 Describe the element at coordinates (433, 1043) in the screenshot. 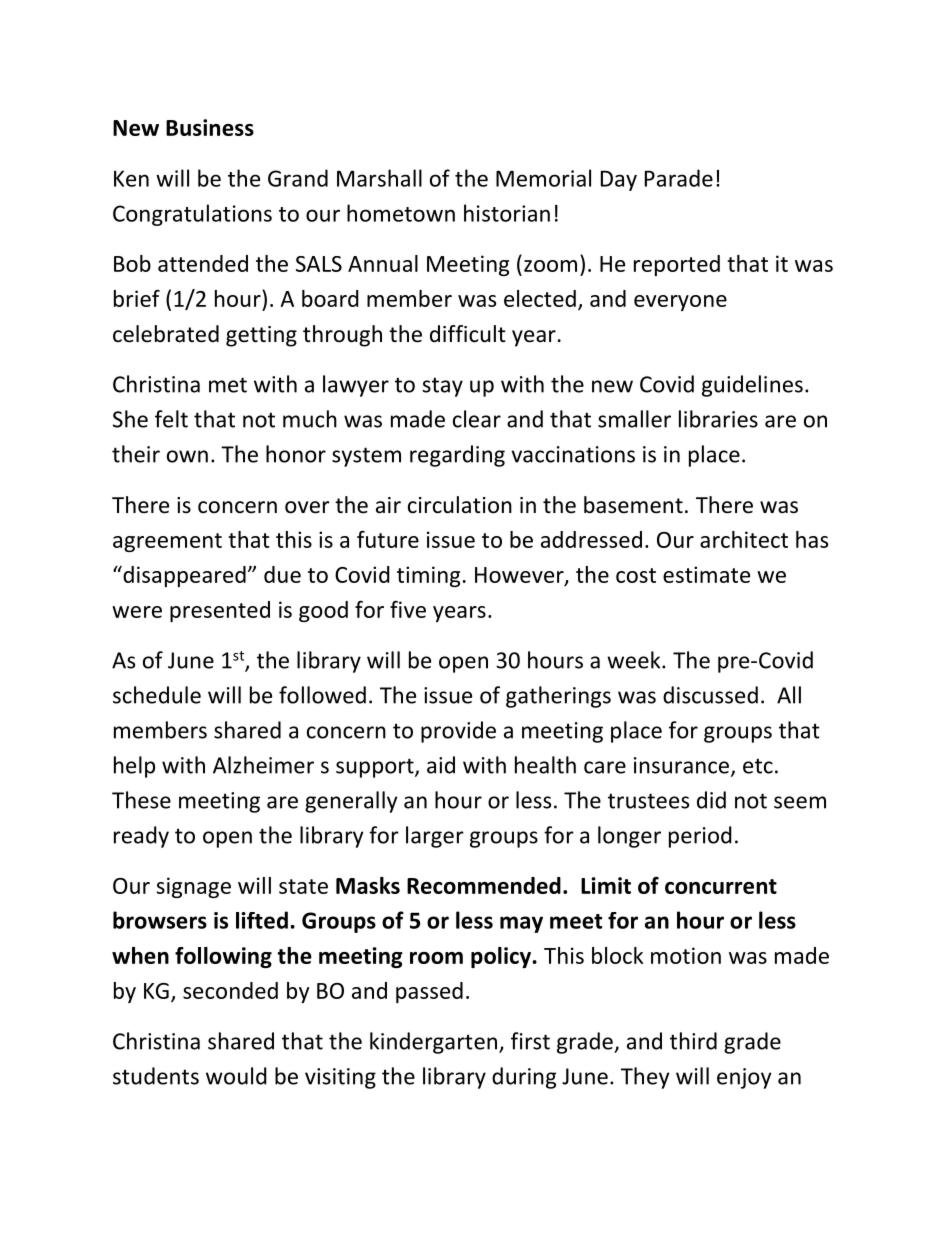

I see `kindergarten` at that location.
